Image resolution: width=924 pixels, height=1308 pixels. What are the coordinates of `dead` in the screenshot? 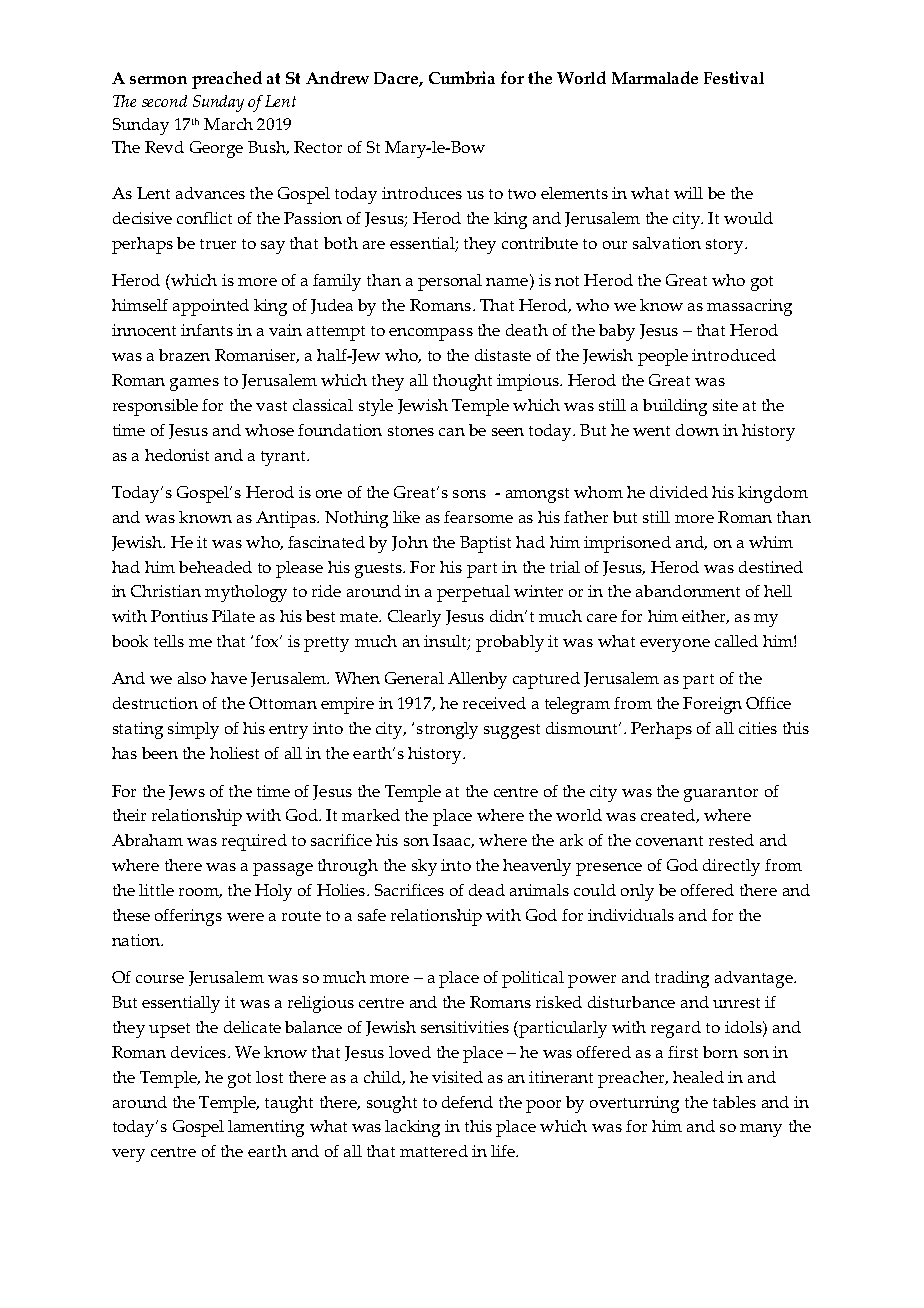 It's located at (487, 890).
